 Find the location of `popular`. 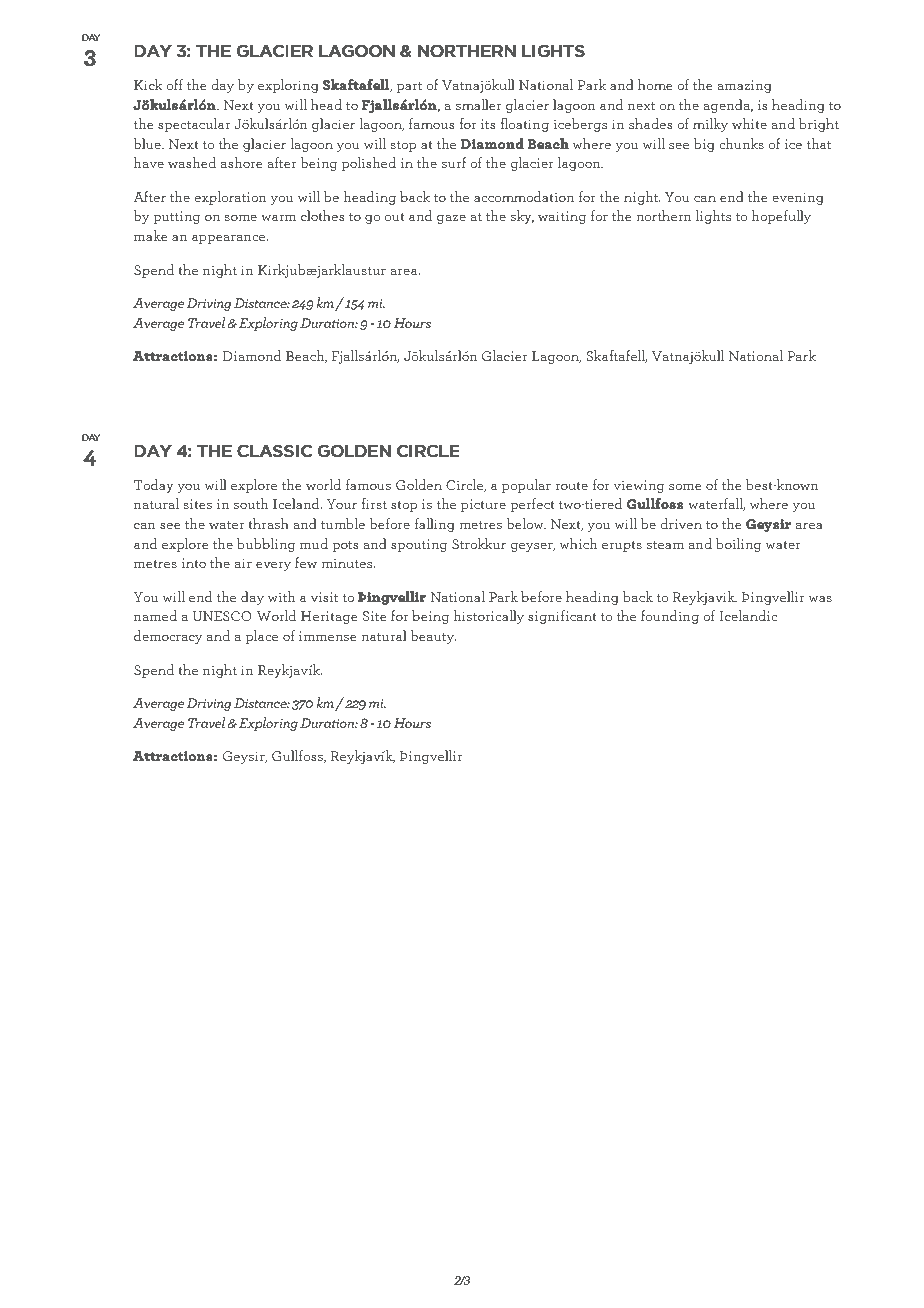

popular is located at coordinates (526, 486).
